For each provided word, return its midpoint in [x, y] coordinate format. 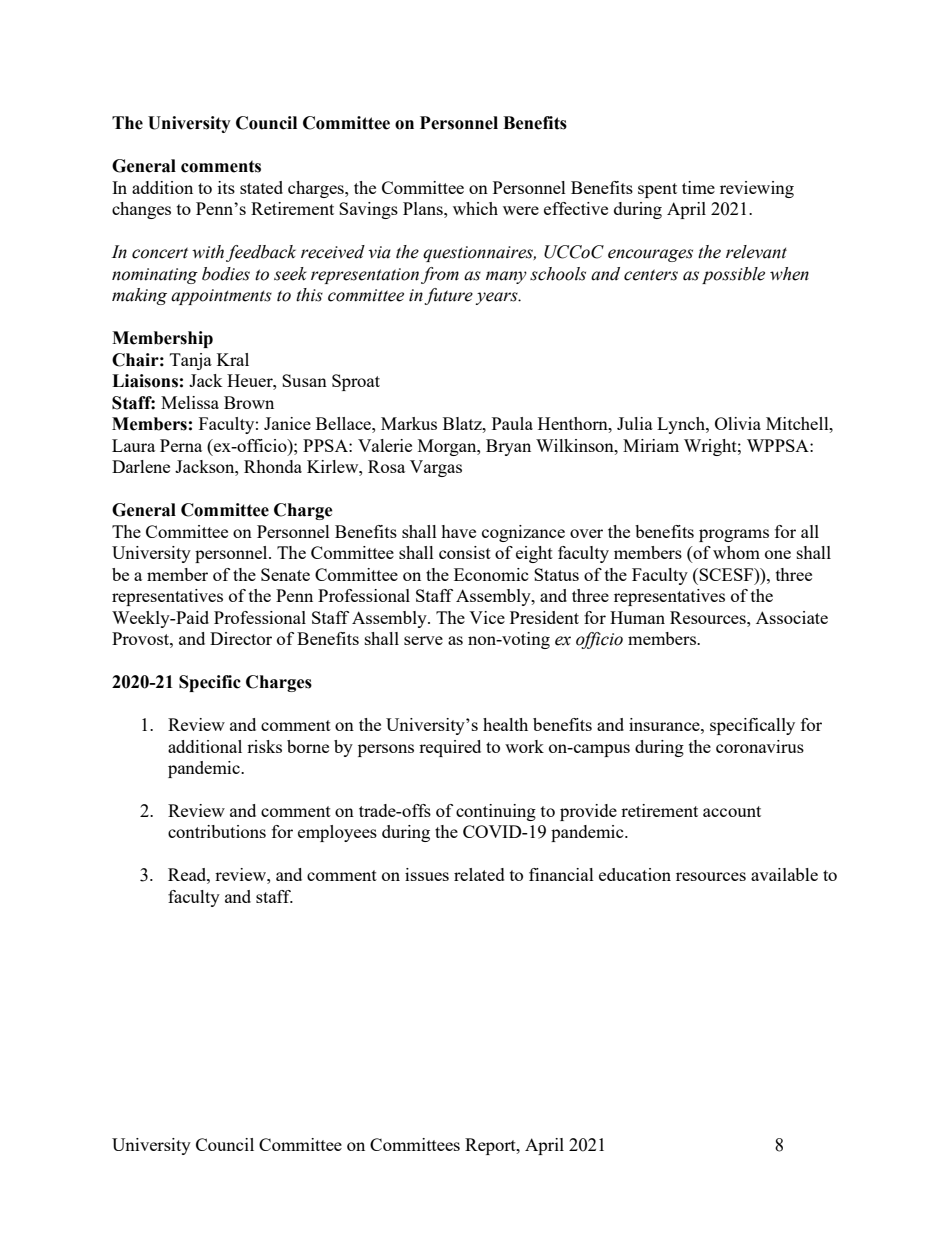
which [475, 208]
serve [423, 640]
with [208, 252]
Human [637, 617]
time [698, 187]
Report [491, 1146]
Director [241, 638]
